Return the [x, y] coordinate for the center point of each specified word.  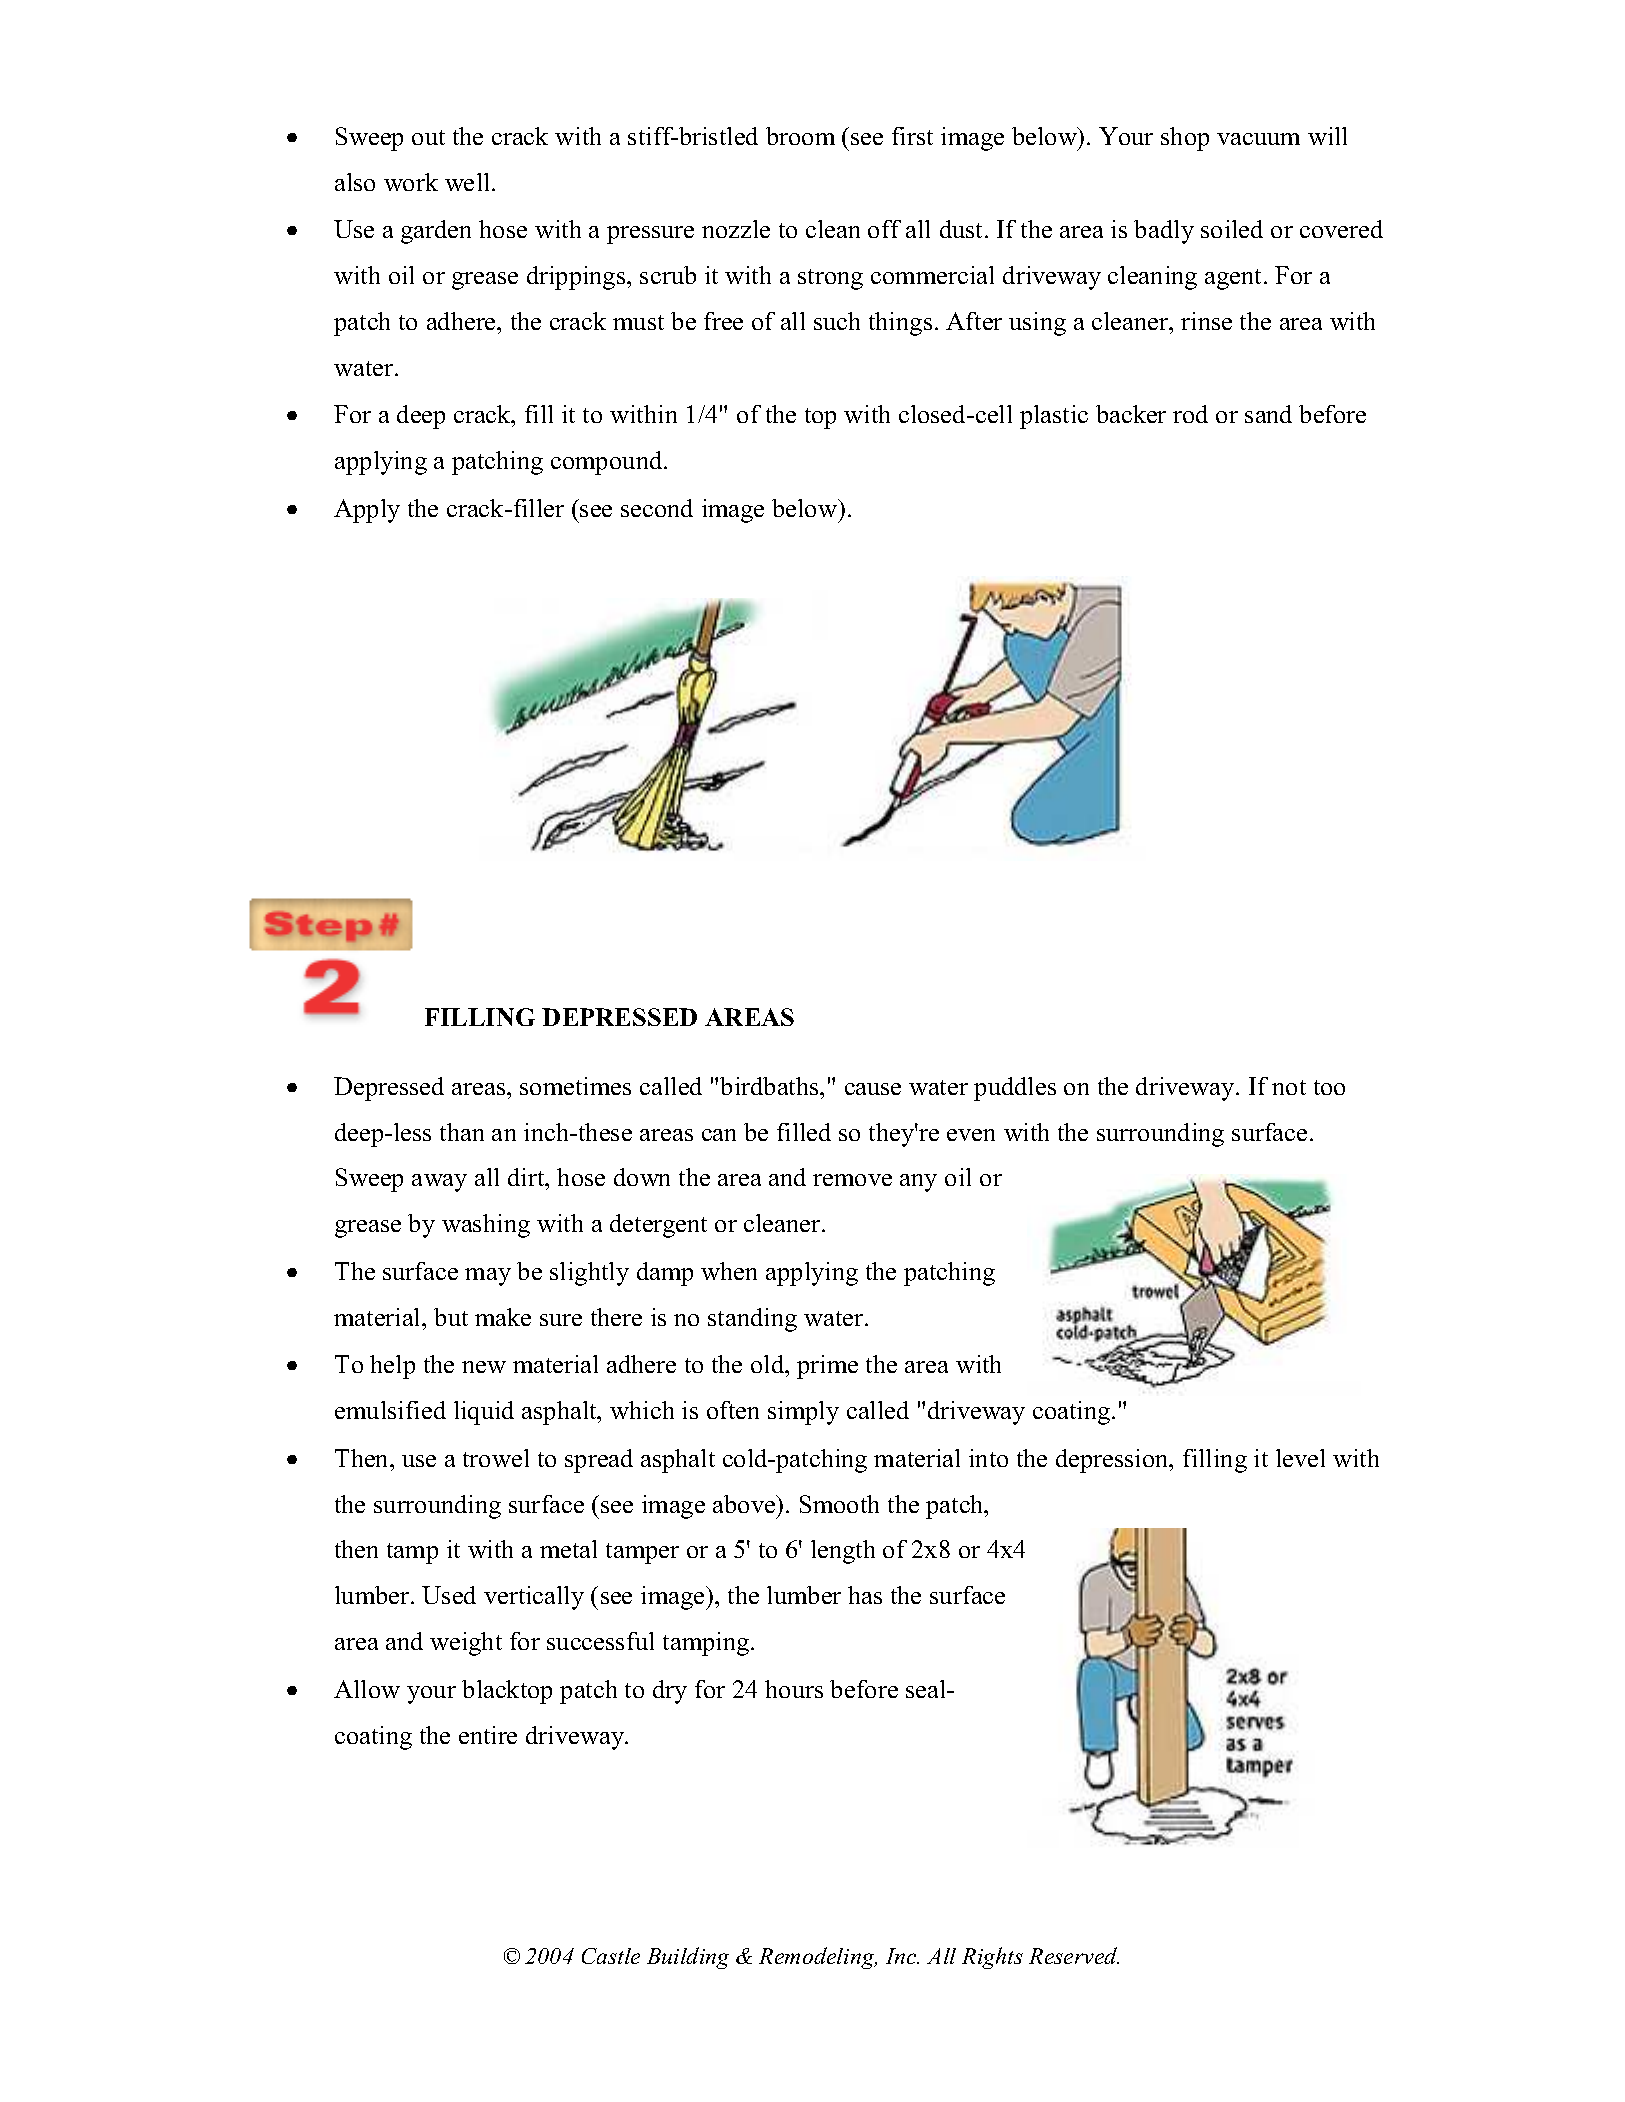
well [469, 182]
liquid [484, 1413]
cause [873, 1089]
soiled [1232, 229]
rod [1190, 414]
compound [608, 463]
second [657, 508]
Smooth [839, 1504]
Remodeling [818, 1958]
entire [488, 1735]
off [884, 229]
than [462, 1132]
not [1289, 1087]
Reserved [1074, 1955]
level [1300, 1458]
